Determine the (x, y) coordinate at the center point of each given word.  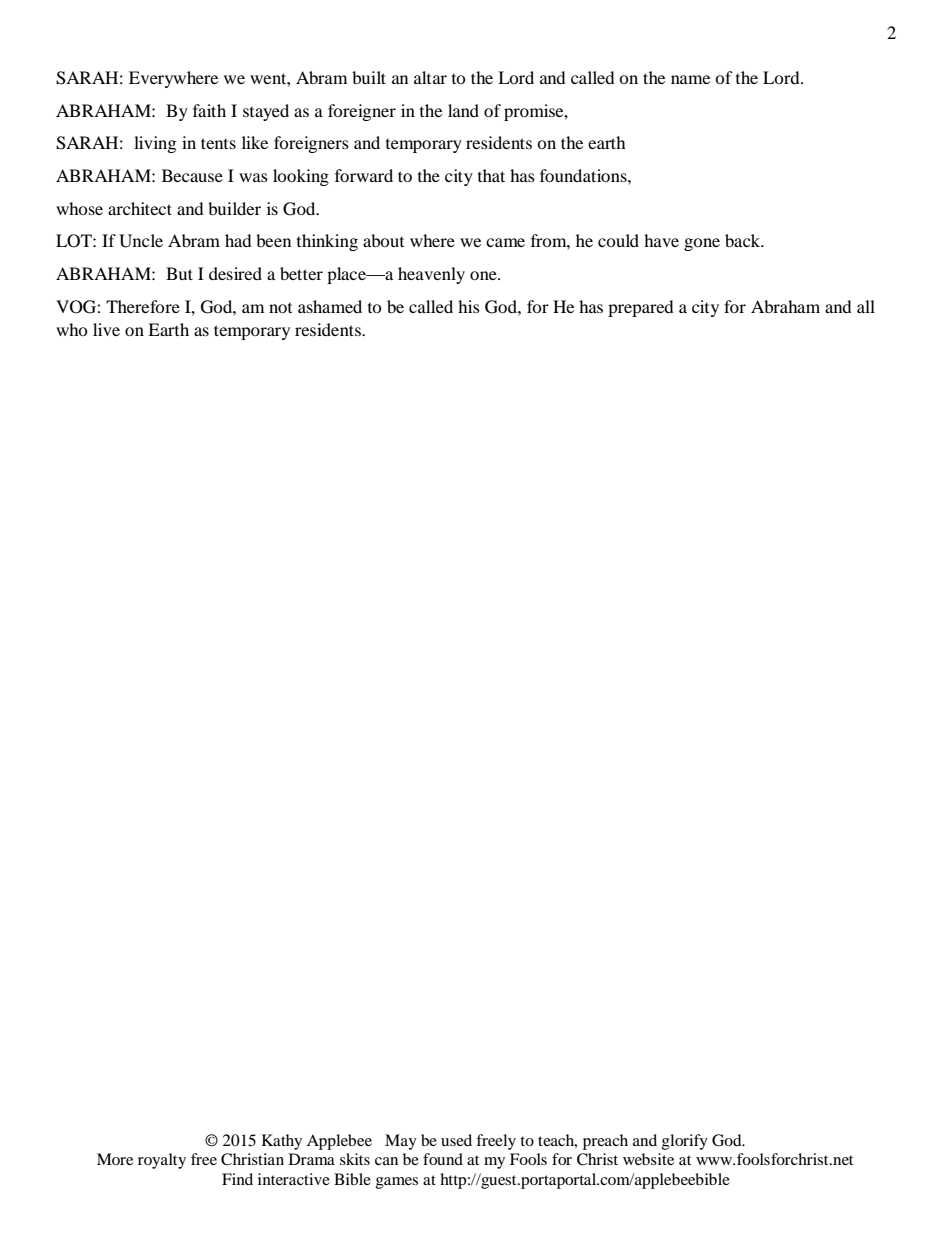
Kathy (282, 1142)
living (155, 144)
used (456, 1140)
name (690, 79)
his (469, 306)
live (106, 329)
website (648, 1159)
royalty (162, 1161)
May (401, 1142)
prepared (641, 308)
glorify (685, 1142)
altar (430, 77)
